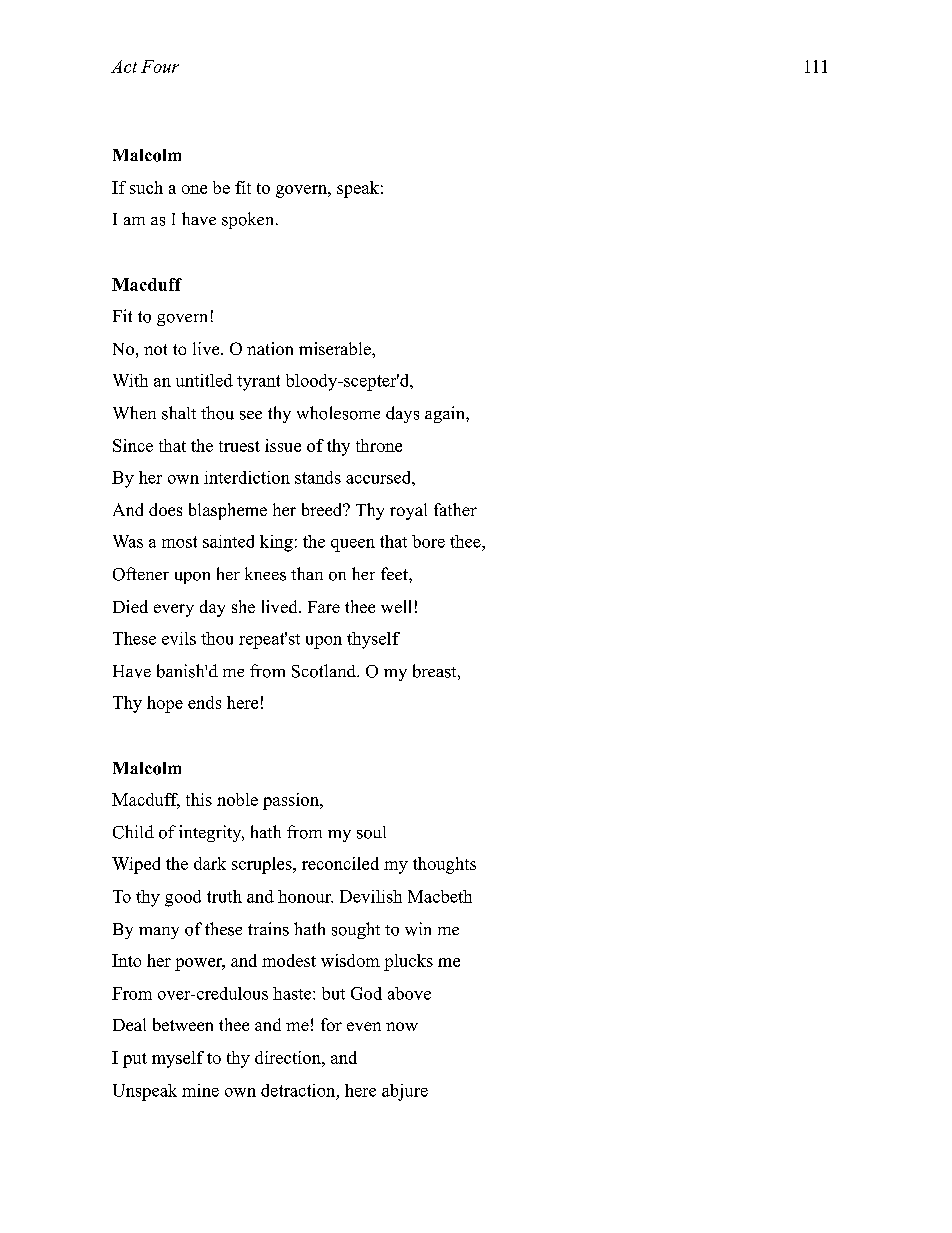  I want to click on than, so click(307, 573).
